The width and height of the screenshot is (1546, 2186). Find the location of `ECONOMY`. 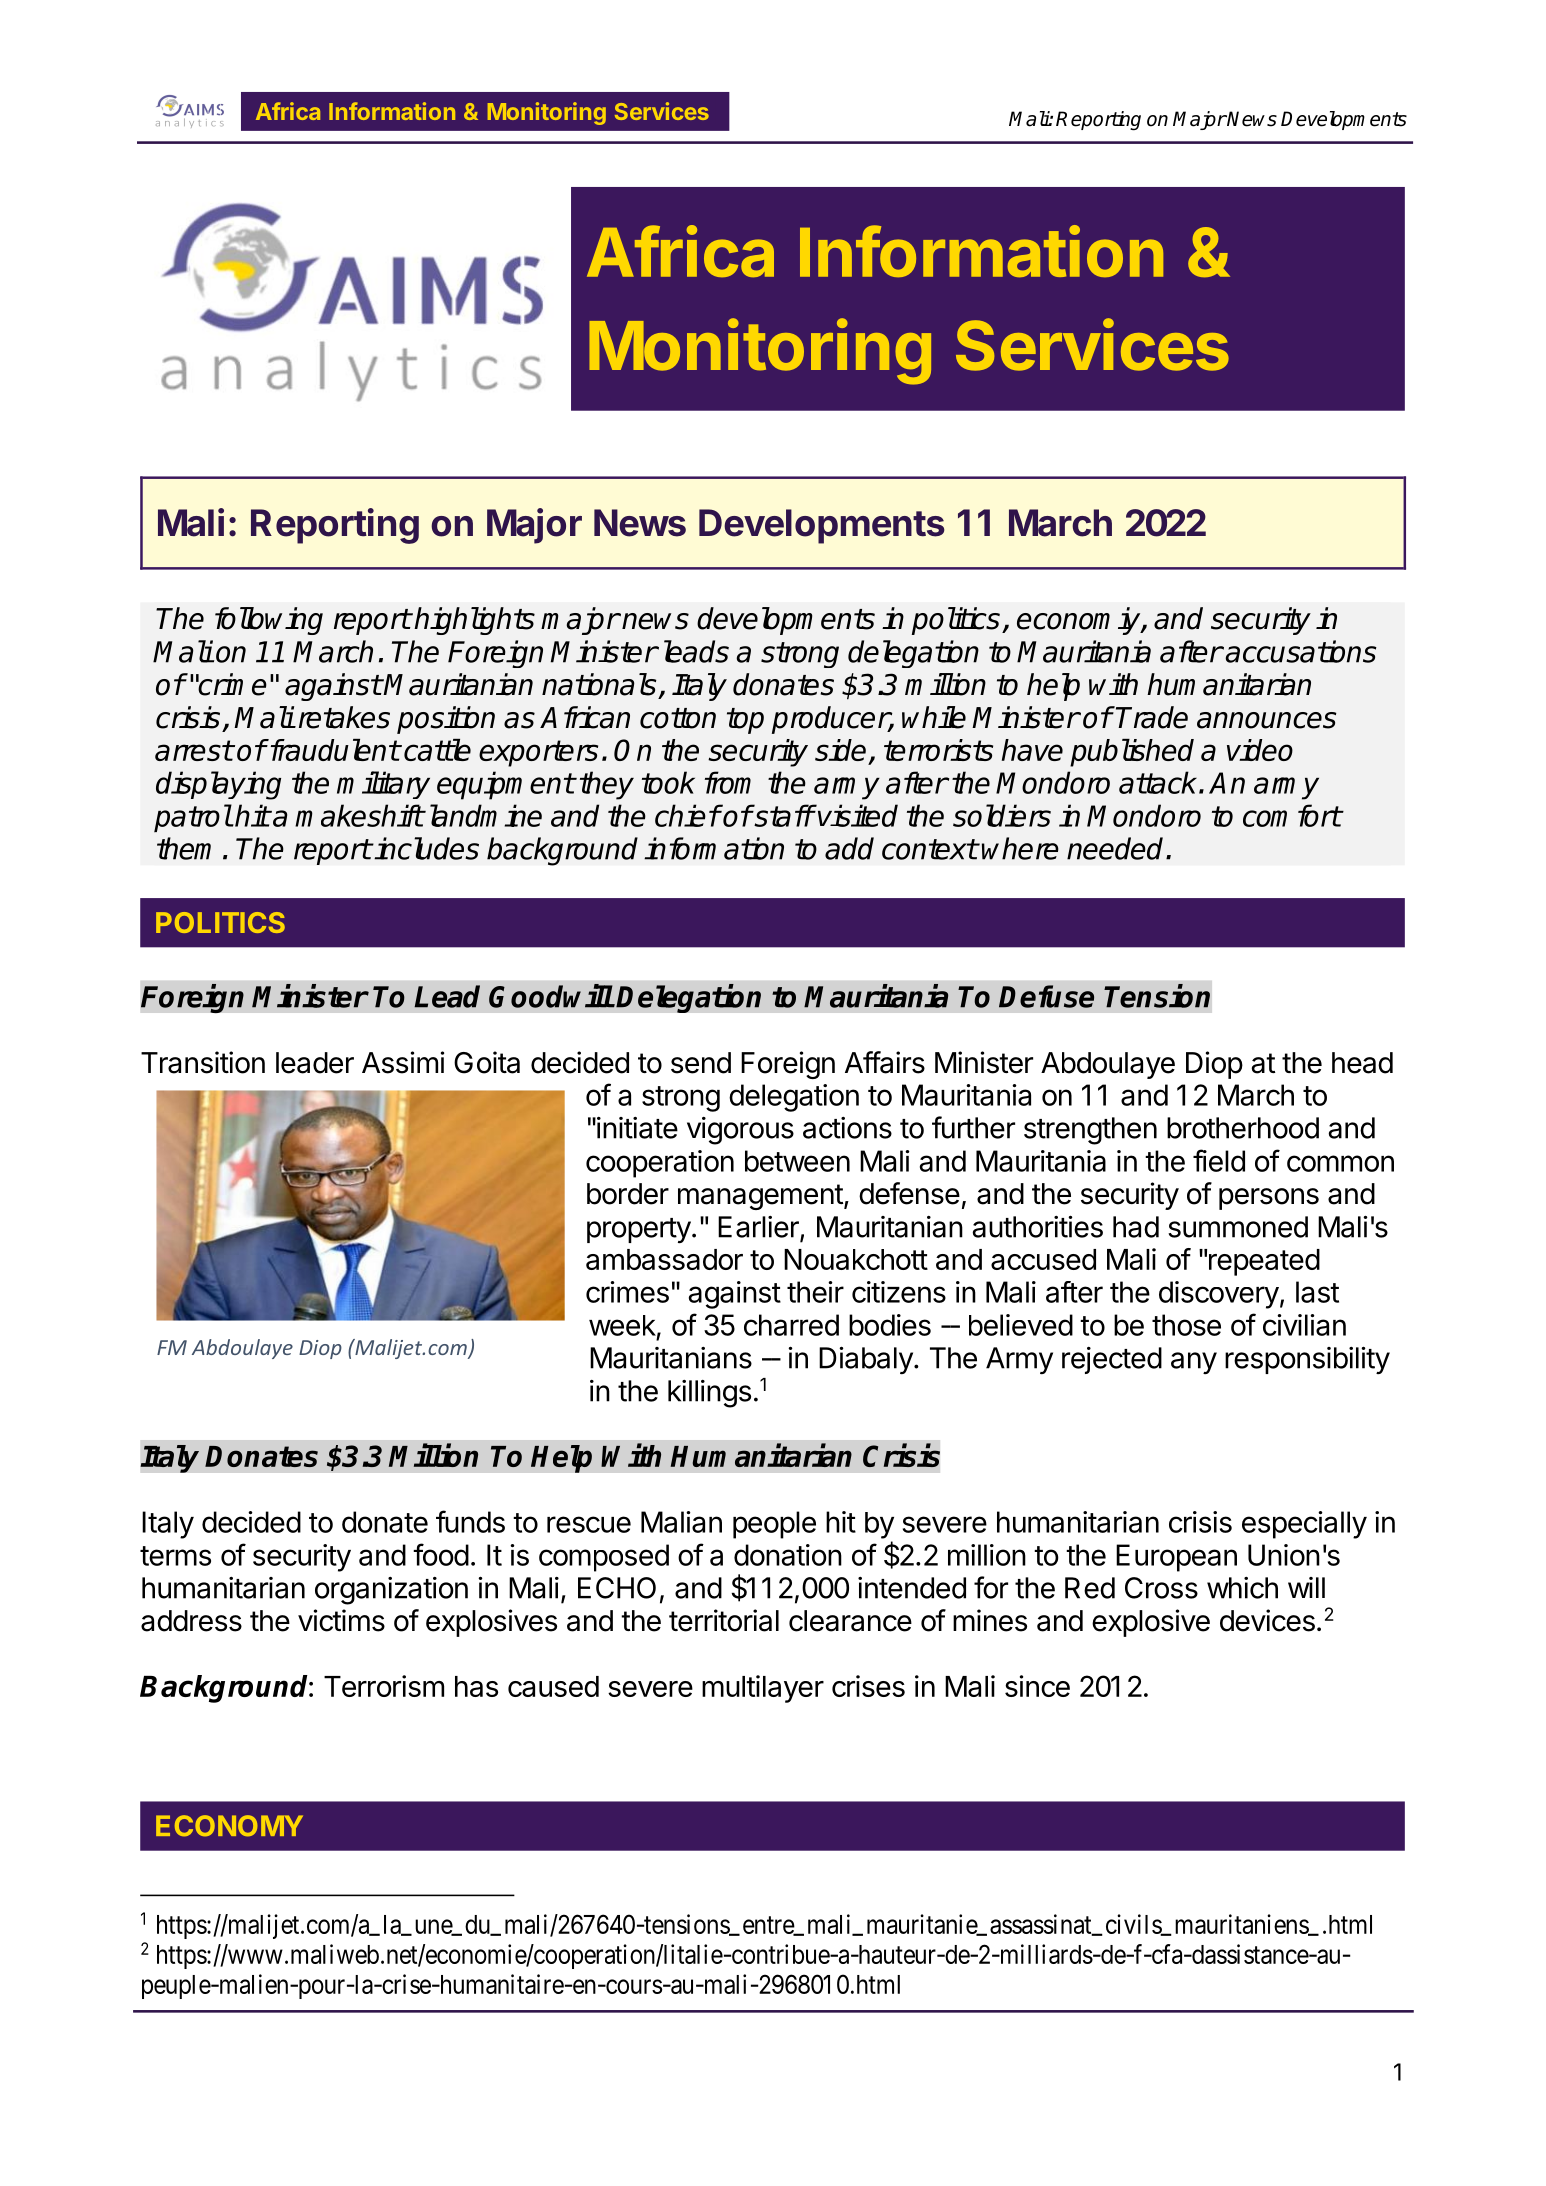

ECONOMY is located at coordinates (229, 1826).
